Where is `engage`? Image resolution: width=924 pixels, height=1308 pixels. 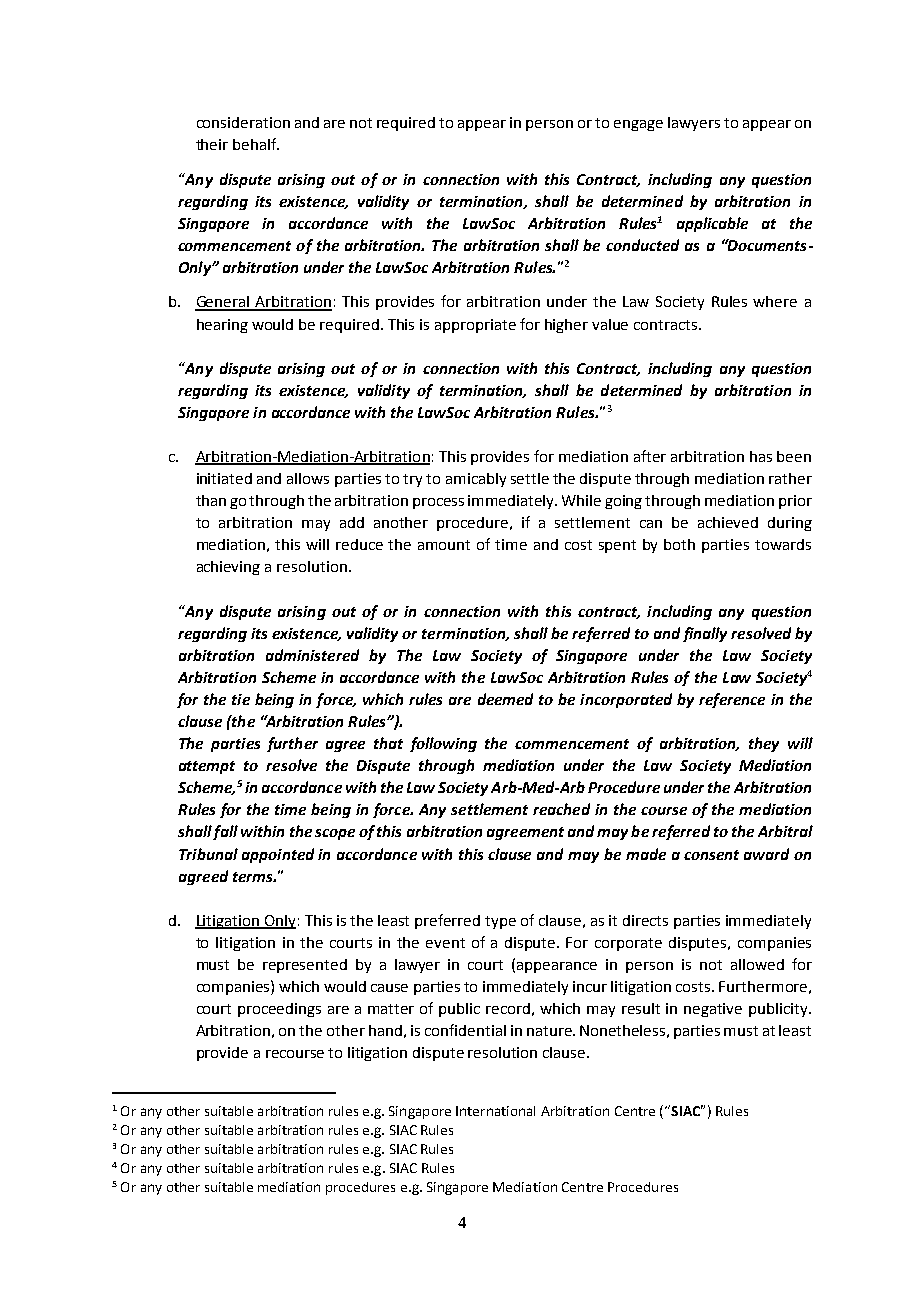 engage is located at coordinates (638, 125).
